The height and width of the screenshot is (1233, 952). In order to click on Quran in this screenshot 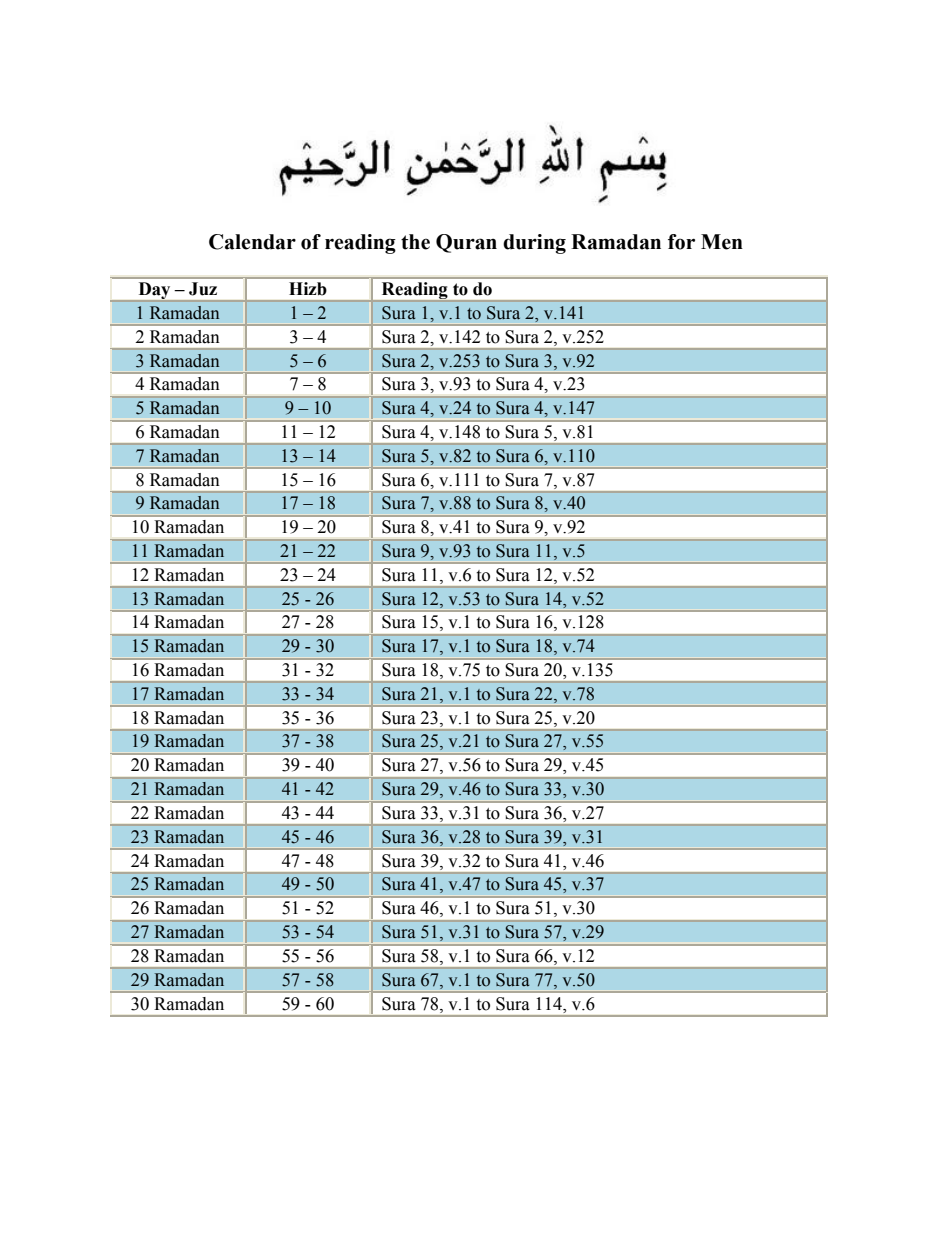, I will do `click(466, 243)`.
